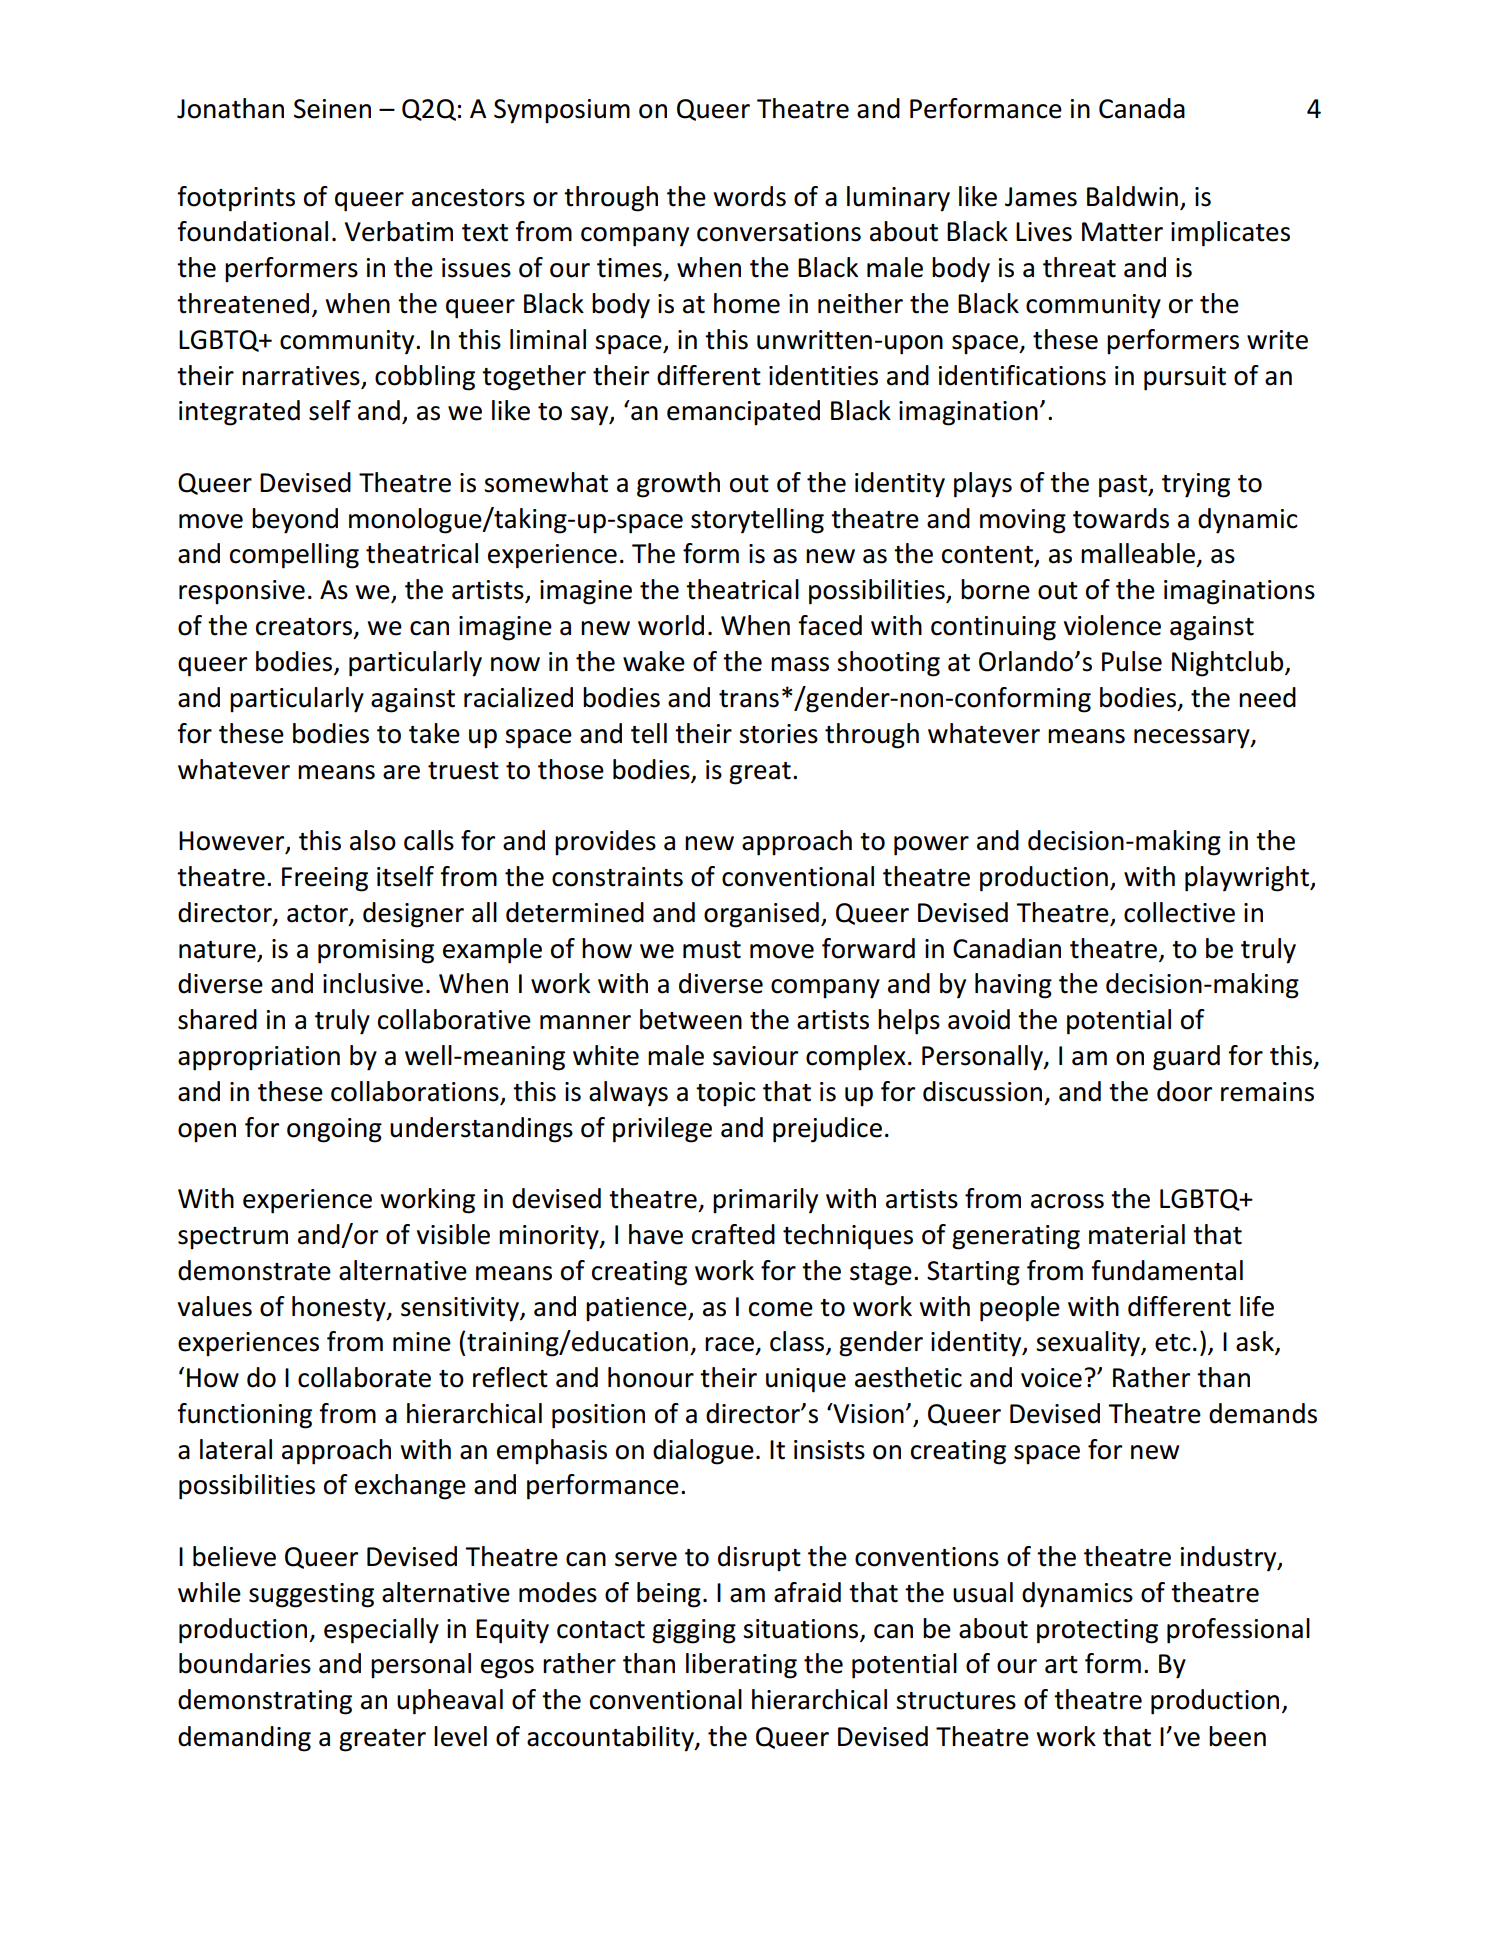 This document has height=1936, width=1496. Describe the element at coordinates (265, 1702) in the document. I see `demonstrating` at that location.
